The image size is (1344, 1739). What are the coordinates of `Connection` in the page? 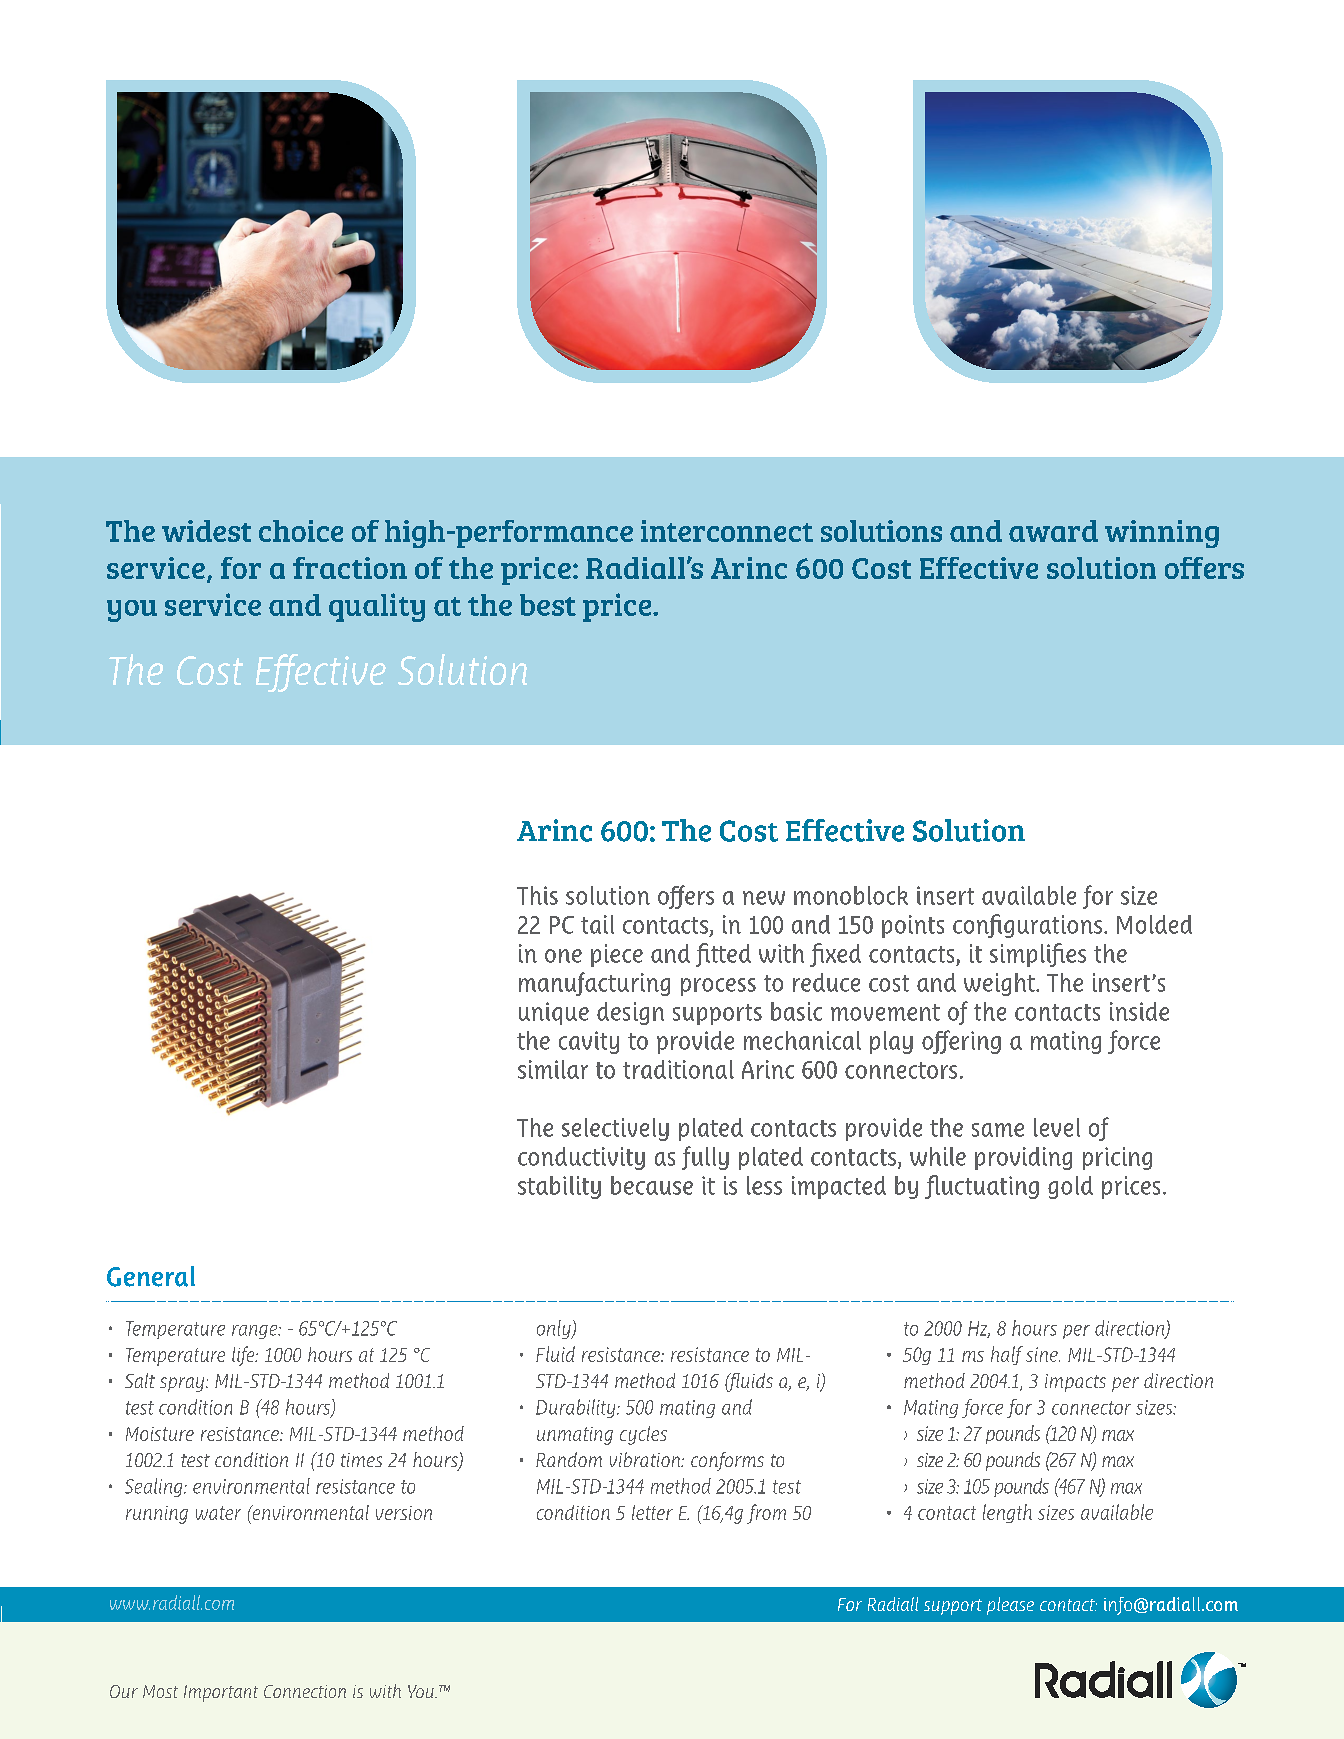 It's located at (305, 1691).
